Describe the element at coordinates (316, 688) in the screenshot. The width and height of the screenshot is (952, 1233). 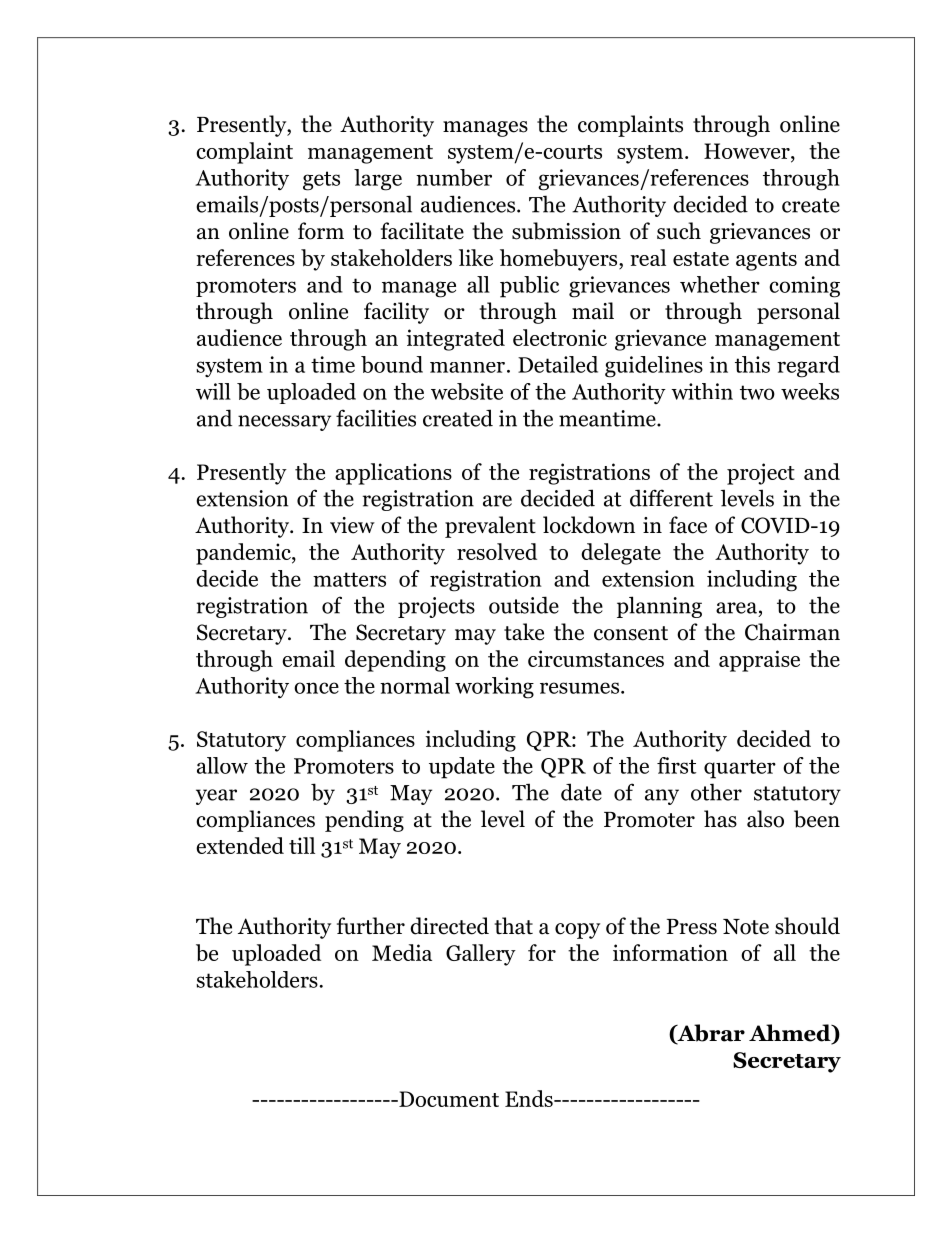
I see `once` at that location.
